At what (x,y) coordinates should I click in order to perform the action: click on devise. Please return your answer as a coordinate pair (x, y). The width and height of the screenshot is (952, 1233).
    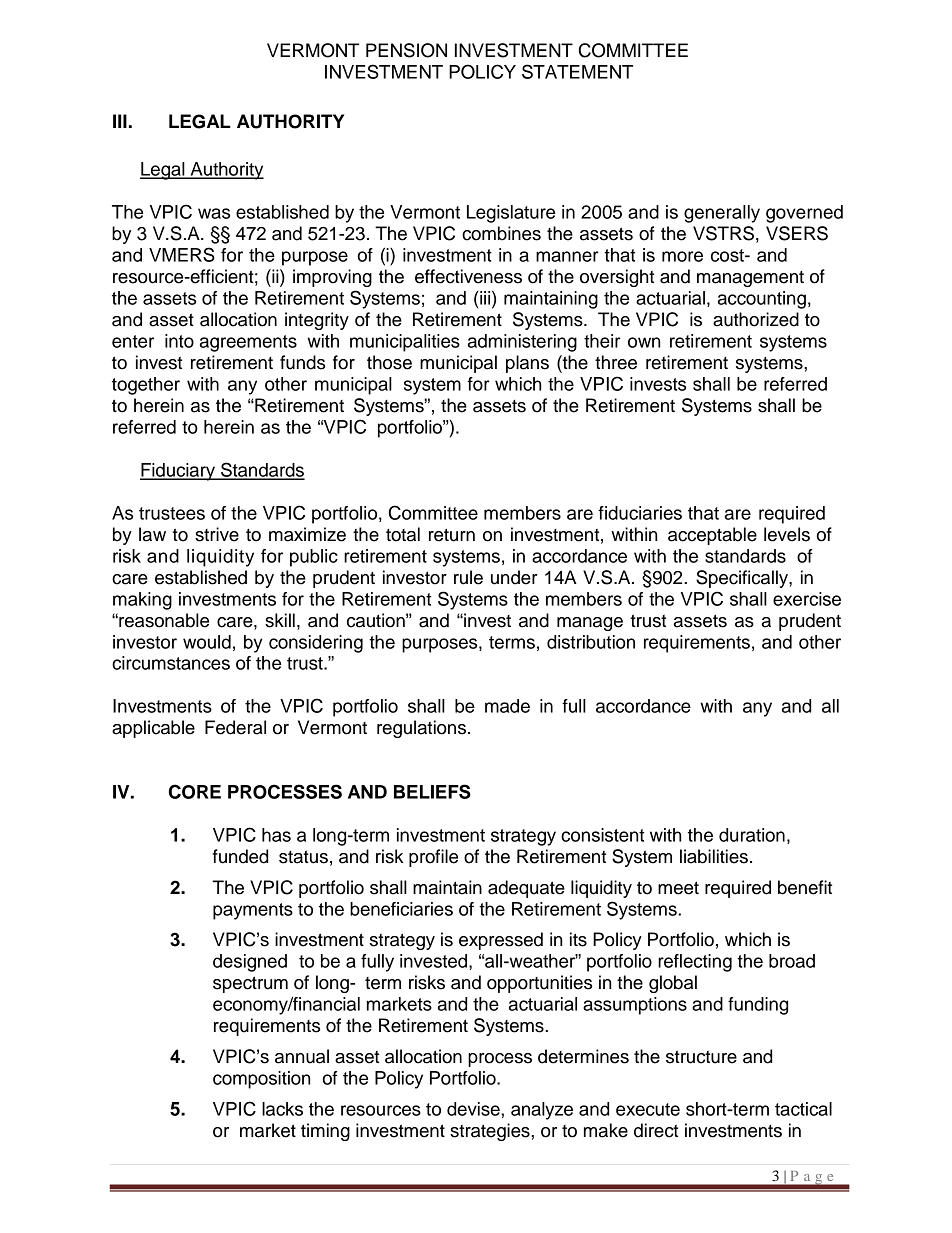
    Looking at the image, I should click on (474, 1109).
